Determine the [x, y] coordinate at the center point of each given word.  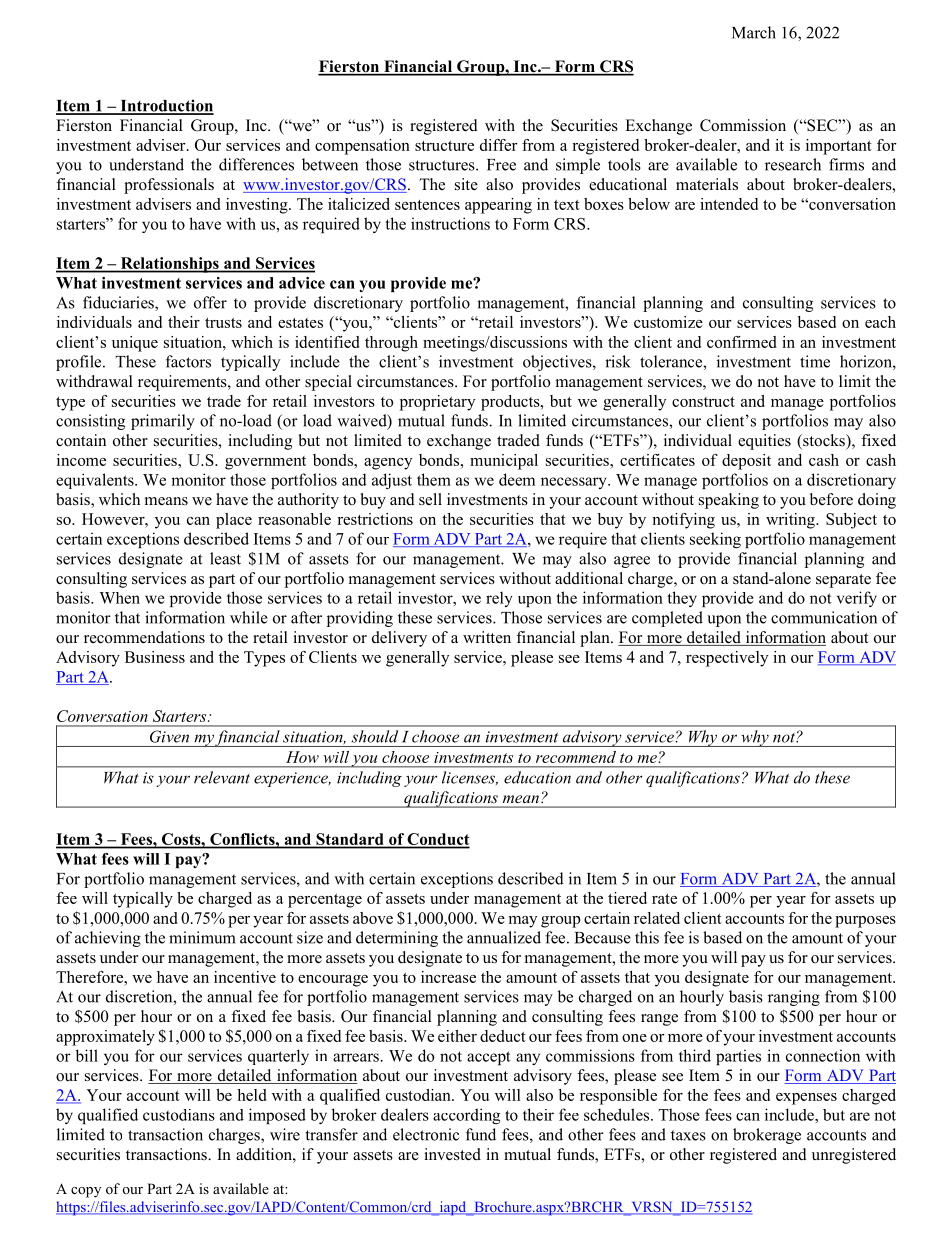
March [754, 32]
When [119, 598]
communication [824, 617]
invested [452, 1154]
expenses [806, 1099]
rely [499, 599]
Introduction [166, 106]
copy [86, 1192]
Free [501, 165]
